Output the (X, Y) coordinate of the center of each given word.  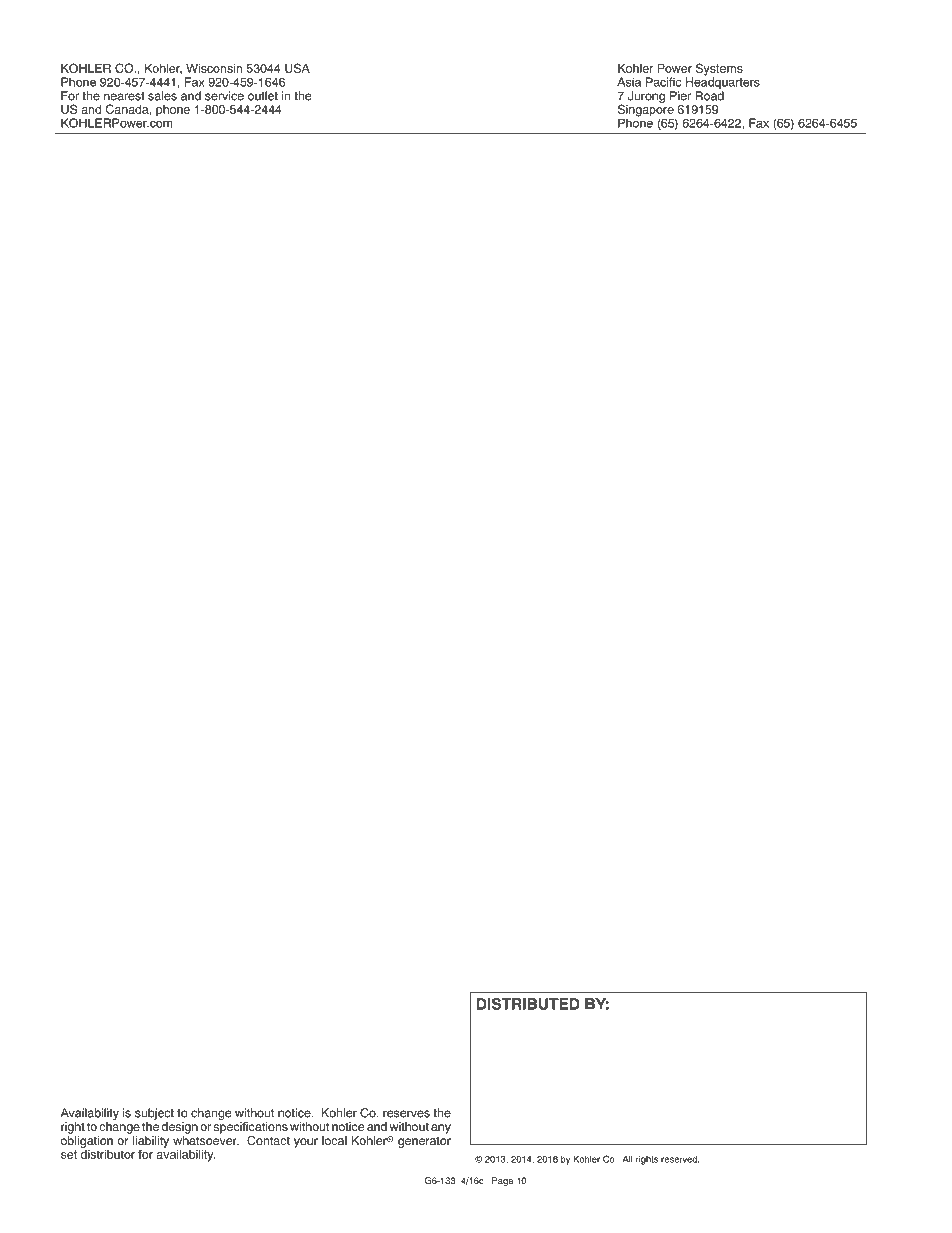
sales (162, 96)
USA (297, 68)
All (627, 1159)
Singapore (646, 109)
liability (151, 1143)
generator (424, 1142)
